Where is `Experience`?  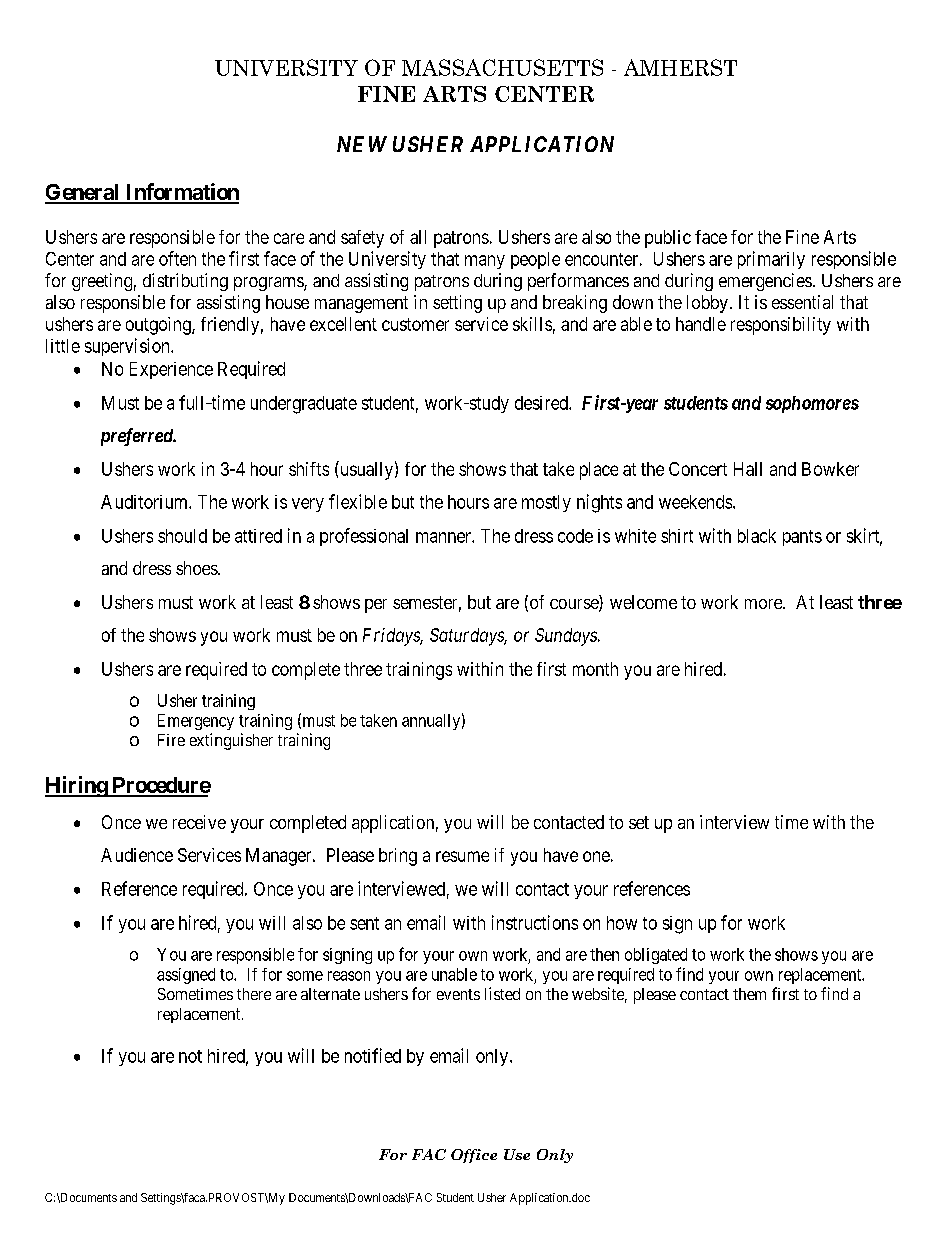
Experience is located at coordinates (171, 370).
